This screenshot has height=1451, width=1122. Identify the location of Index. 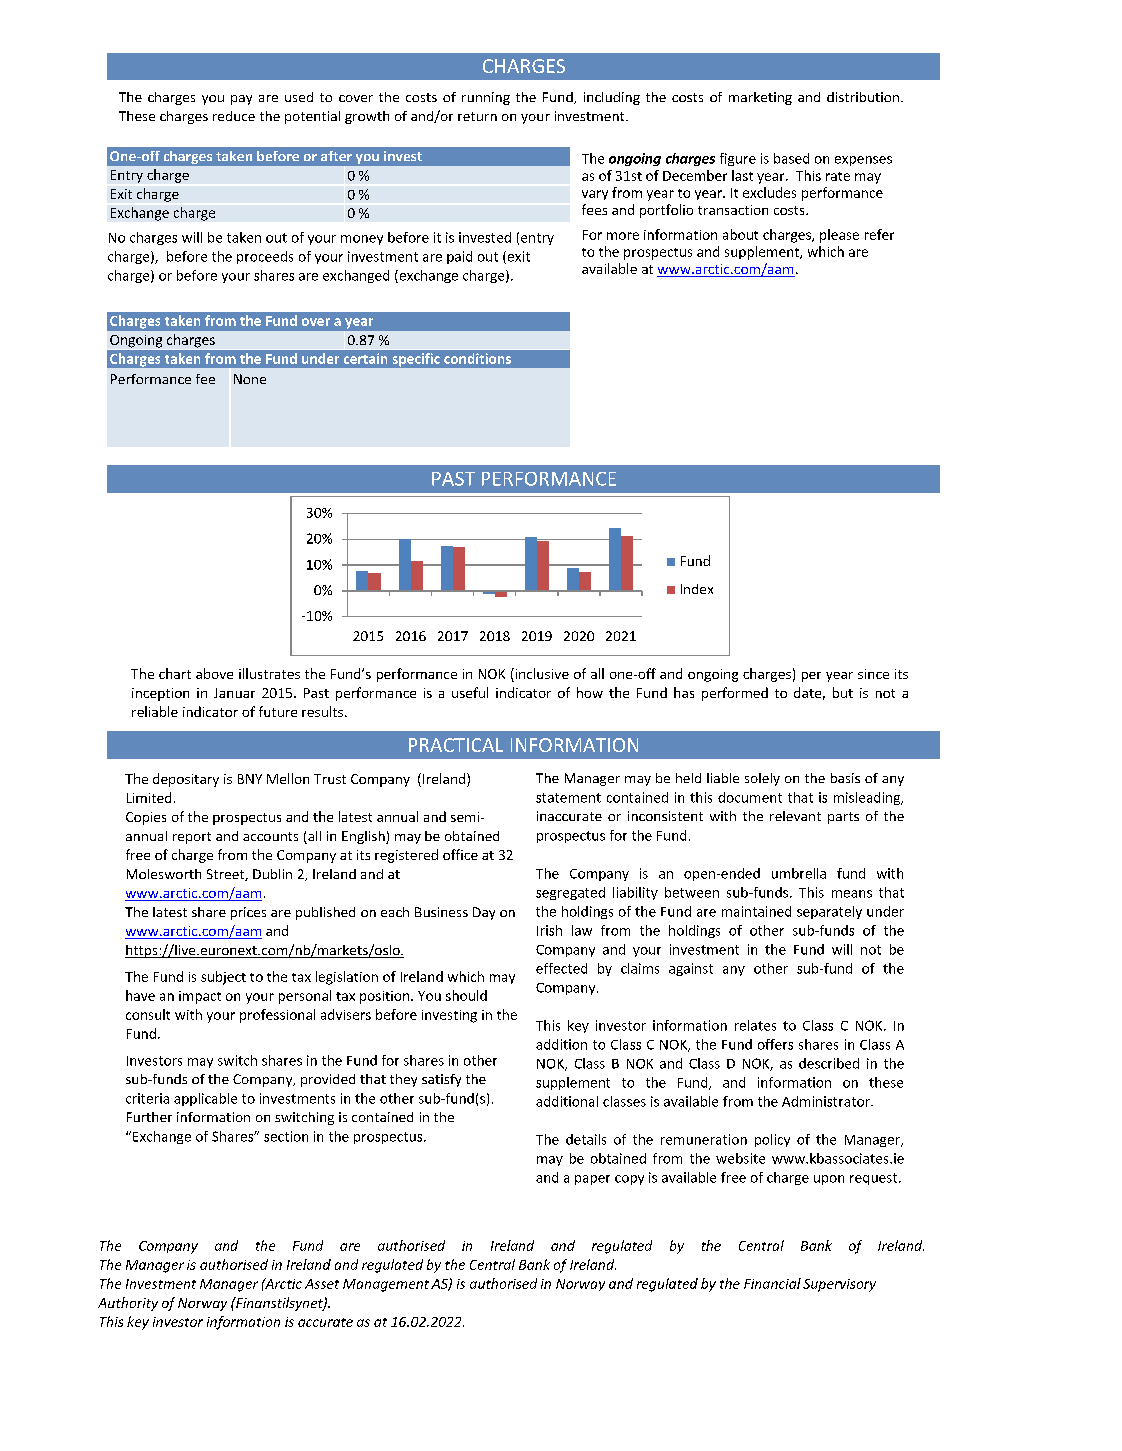
(697, 589).
